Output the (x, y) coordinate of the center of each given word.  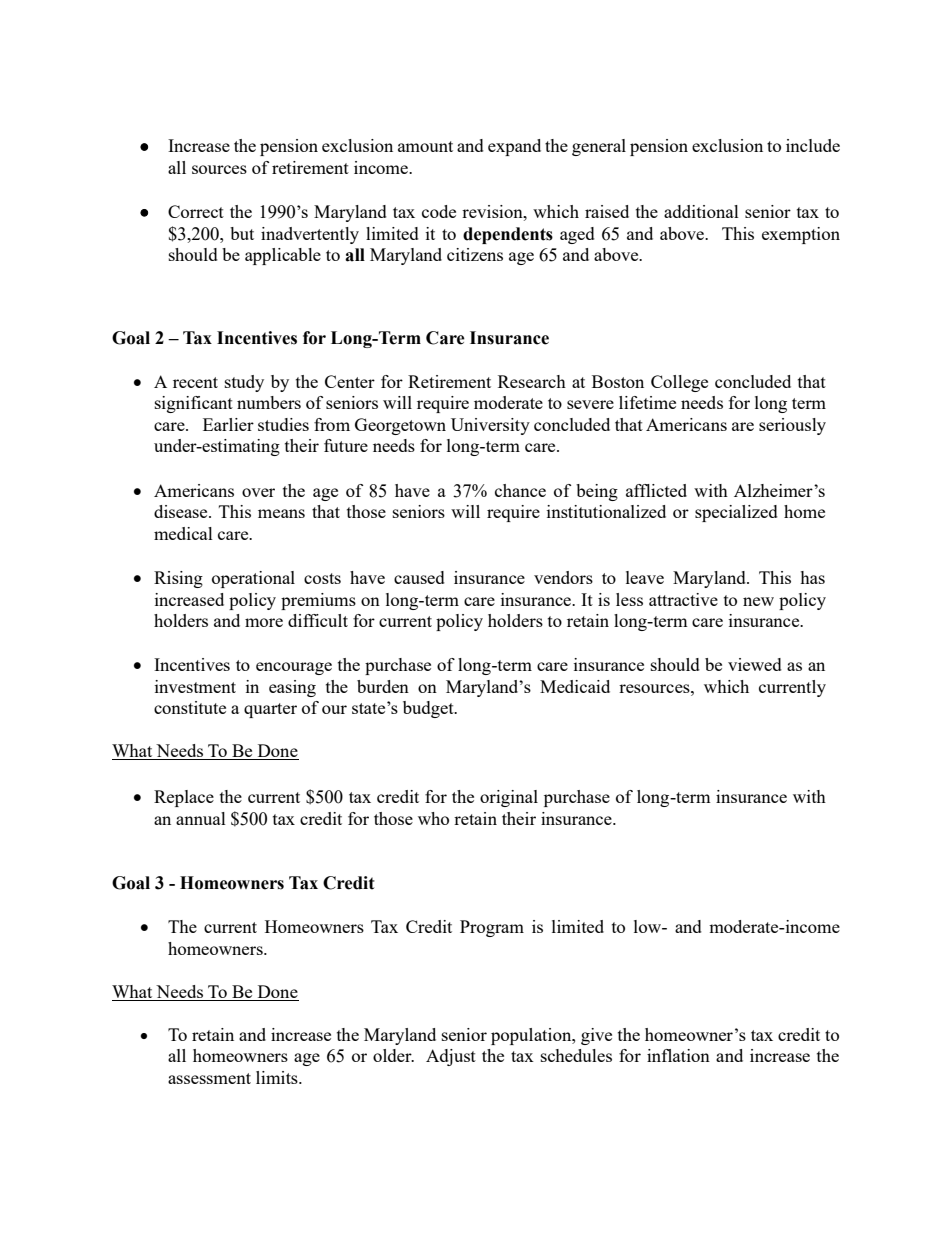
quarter (270, 710)
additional (701, 211)
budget (429, 709)
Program (492, 928)
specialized (736, 513)
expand (514, 147)
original (509, 798)
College (679, 383)
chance (520, 490)
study (244, 383)
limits (278, 1077)
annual (201, 818)
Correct (196, 211)
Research (532, 381)
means (281, 513)
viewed (755, 664)
